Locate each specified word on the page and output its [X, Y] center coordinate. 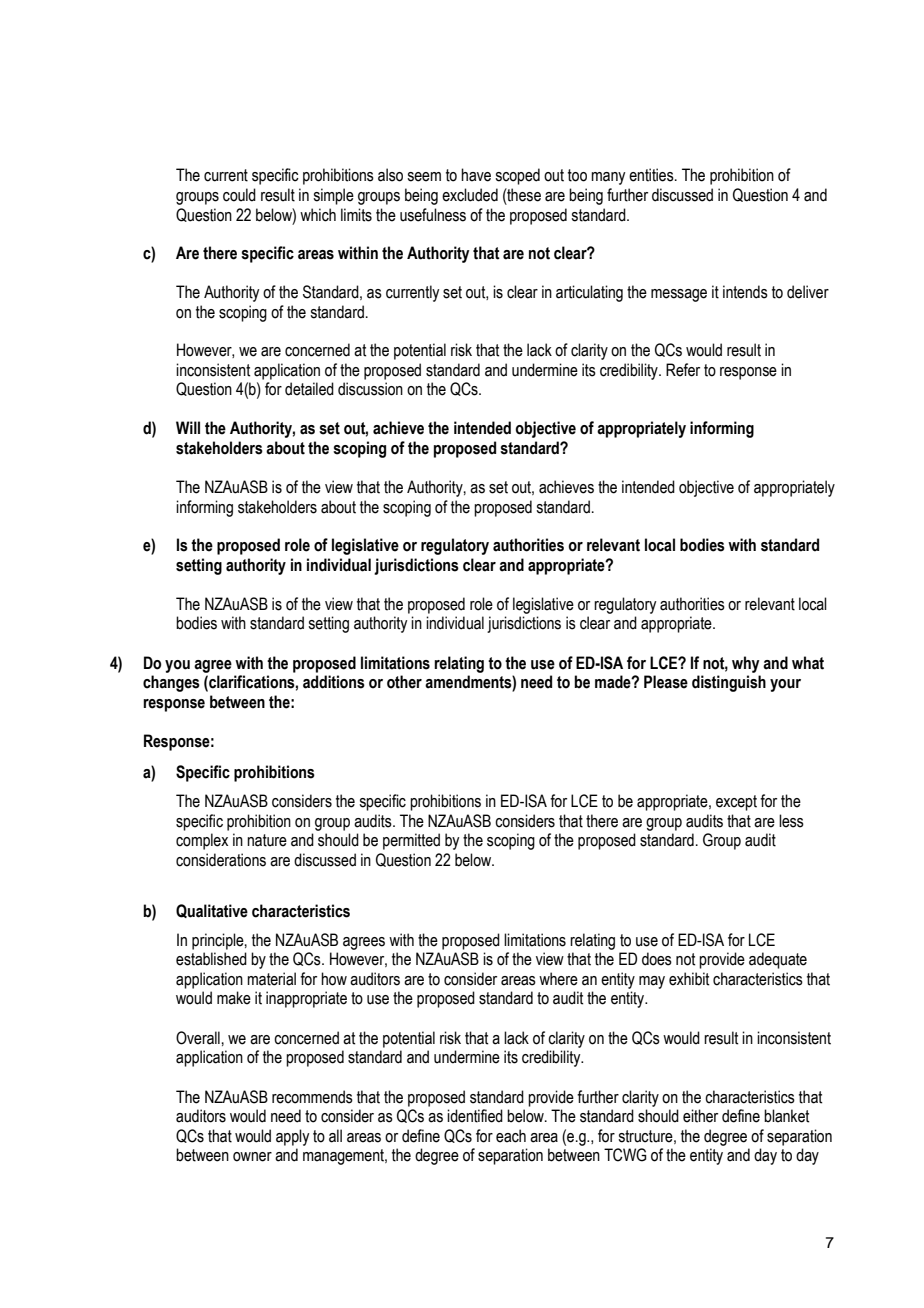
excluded [470, 195]
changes [171, 683]
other [404, 682]
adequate [778, 960]
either [700, 1116]
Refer [683, 370]
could [239, 195]
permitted [411, 841]
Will [188, 427]
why [746, 664]
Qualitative [212, 911]
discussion [370, 389]
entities [652, 175]
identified [475, 1116]
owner [252, 1157]
